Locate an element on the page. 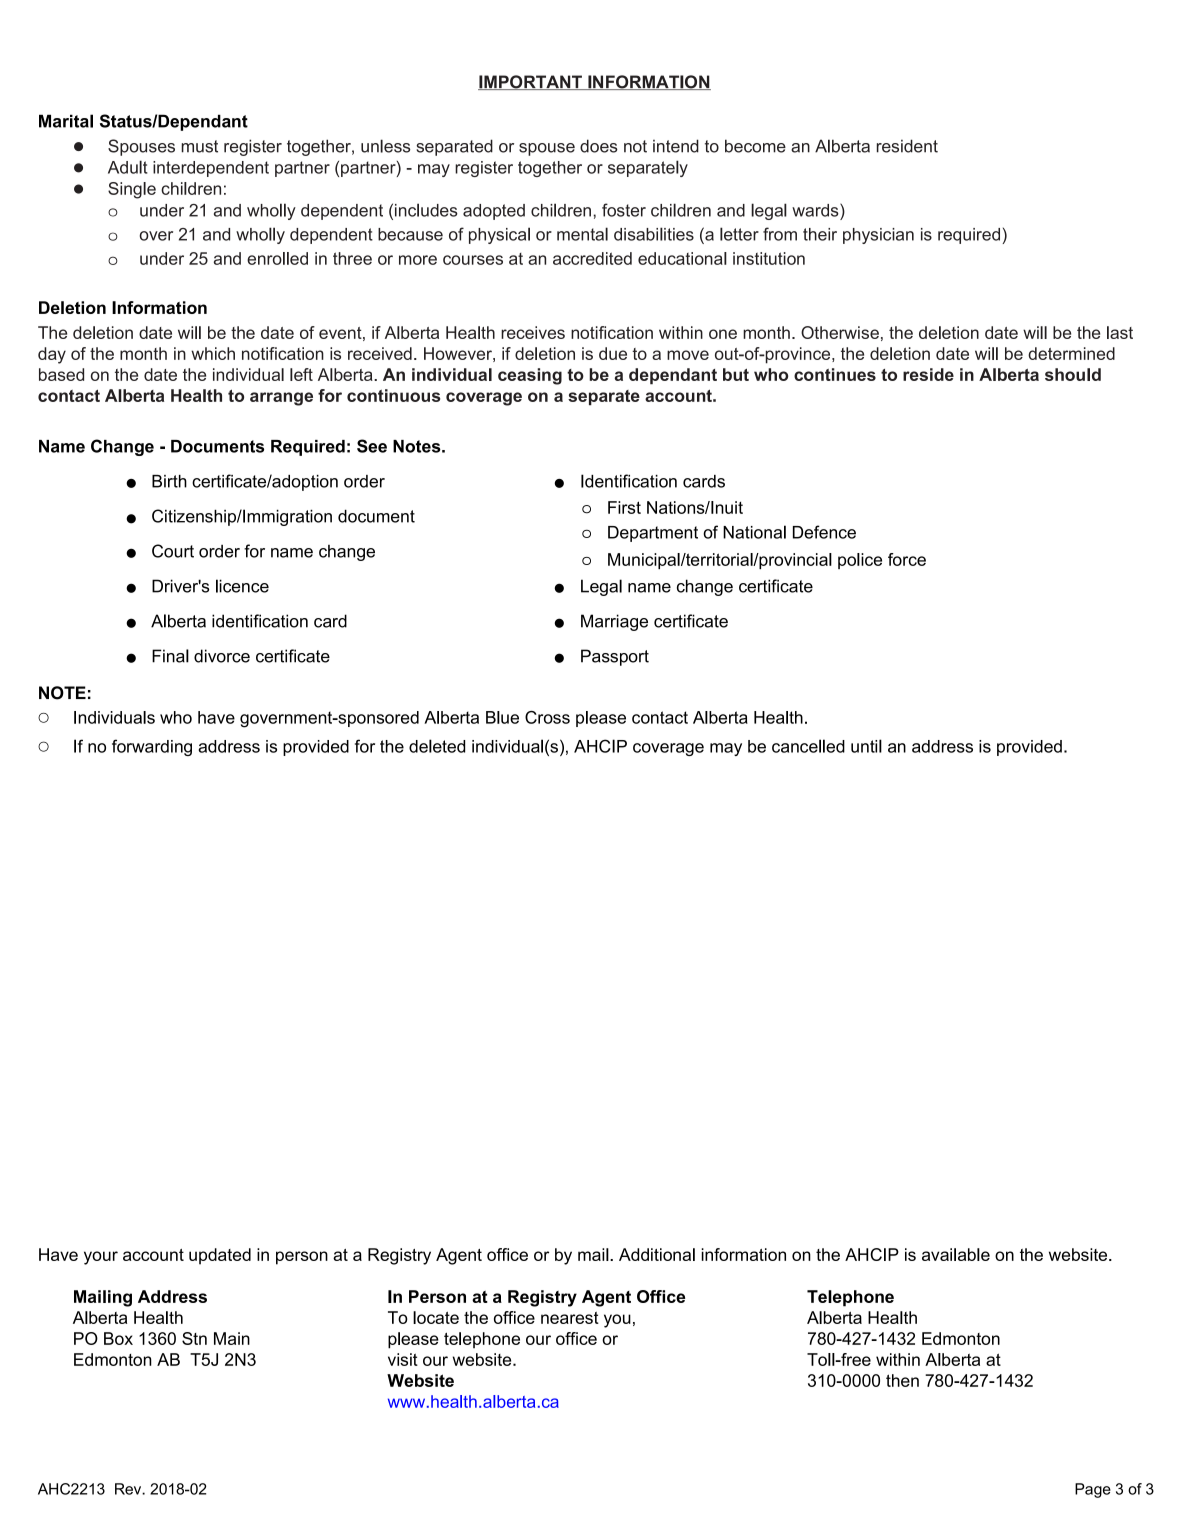 Image resolution: width=1189 pixels, height=1539 pixels. First is located at coordinates (624, 507).
